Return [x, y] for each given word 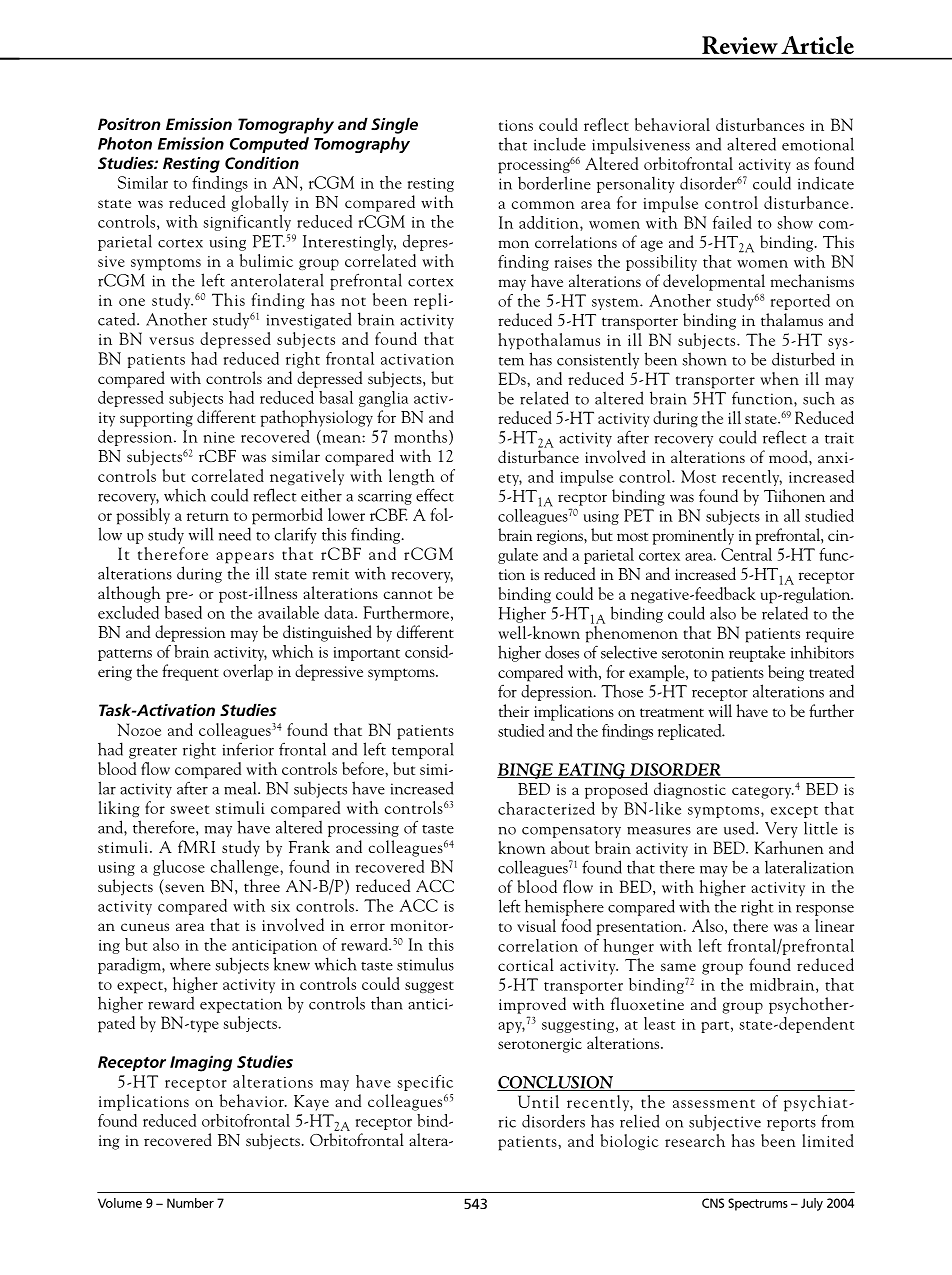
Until [538, 1101]
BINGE [526, 771]
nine [219, 437]
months [420, 436]
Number [190, 1203]
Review [740, 45]
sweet [189, 809]
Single [394, 125]
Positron [129, 124]
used [740, 828]
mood [789, 456]
